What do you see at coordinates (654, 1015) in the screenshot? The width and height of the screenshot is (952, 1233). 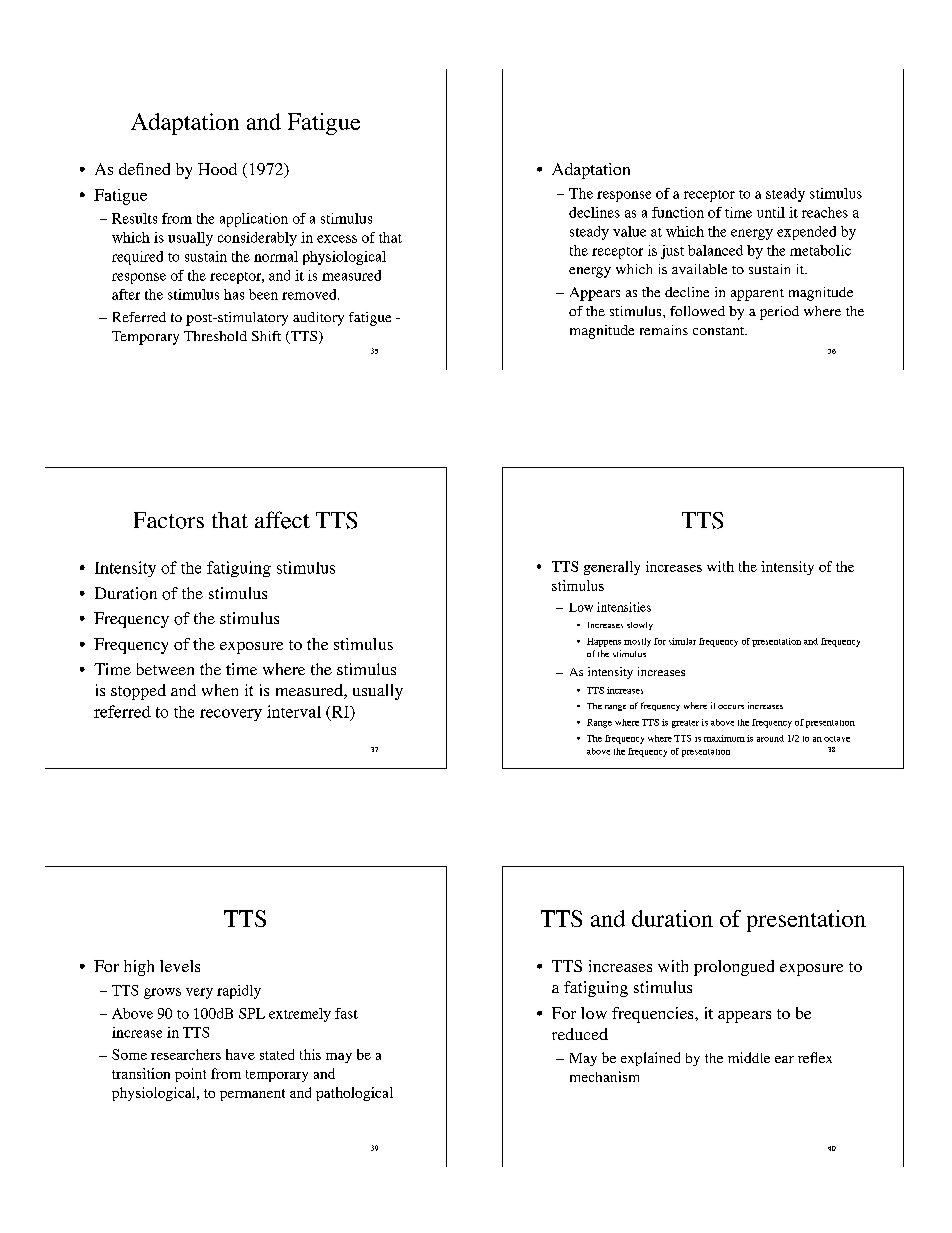 I see `frequencies` at bounding box center [654, 1015].
